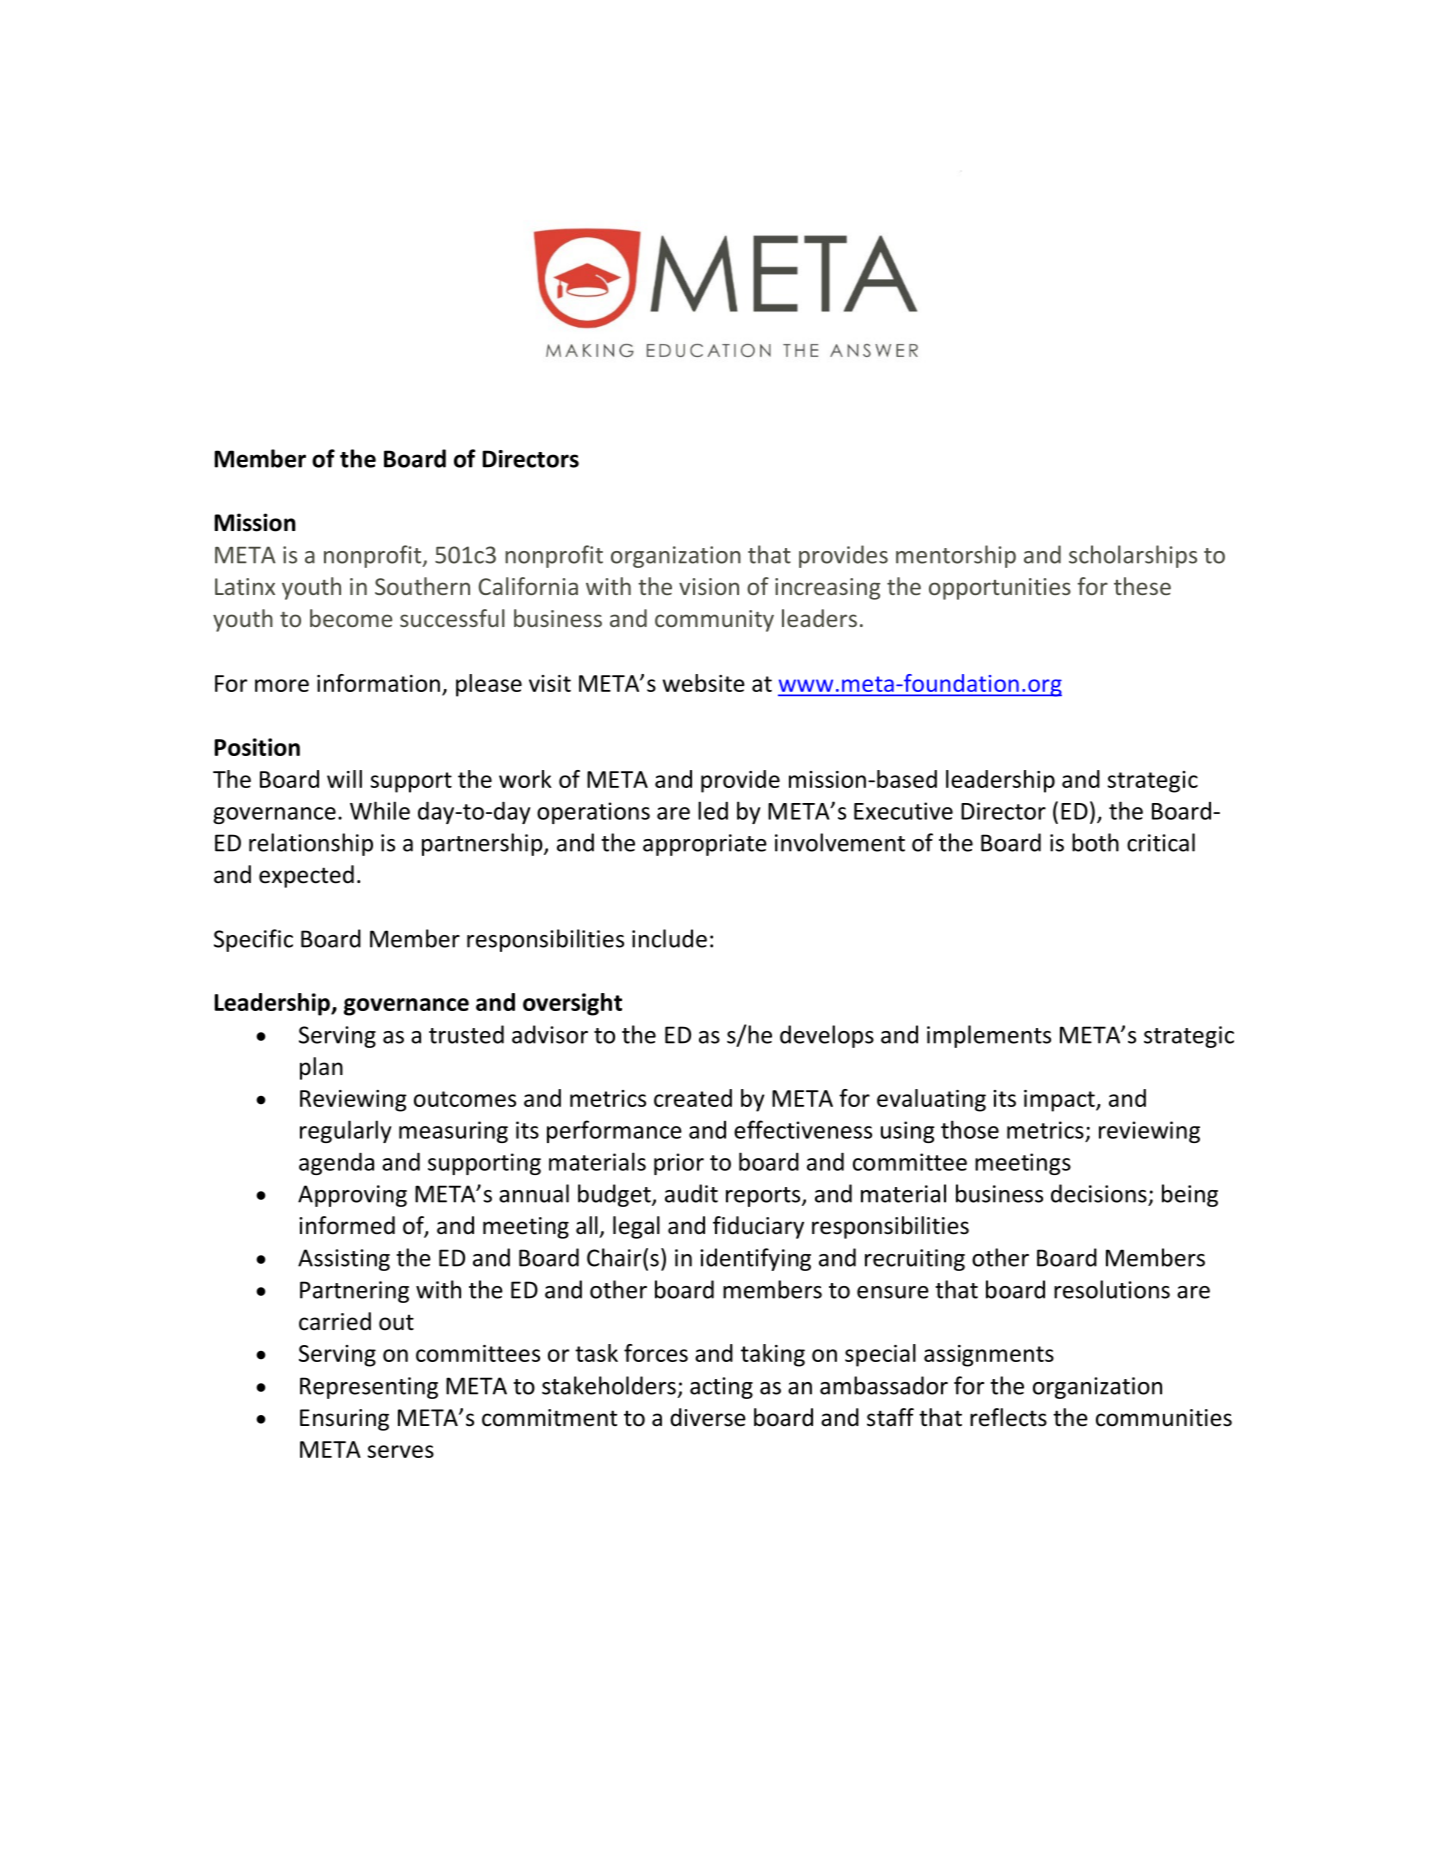 The width and height of the page is (1448, 1874). Describe the element at coordinates (708, 1417) in the page. I see `diverse` at that location.
